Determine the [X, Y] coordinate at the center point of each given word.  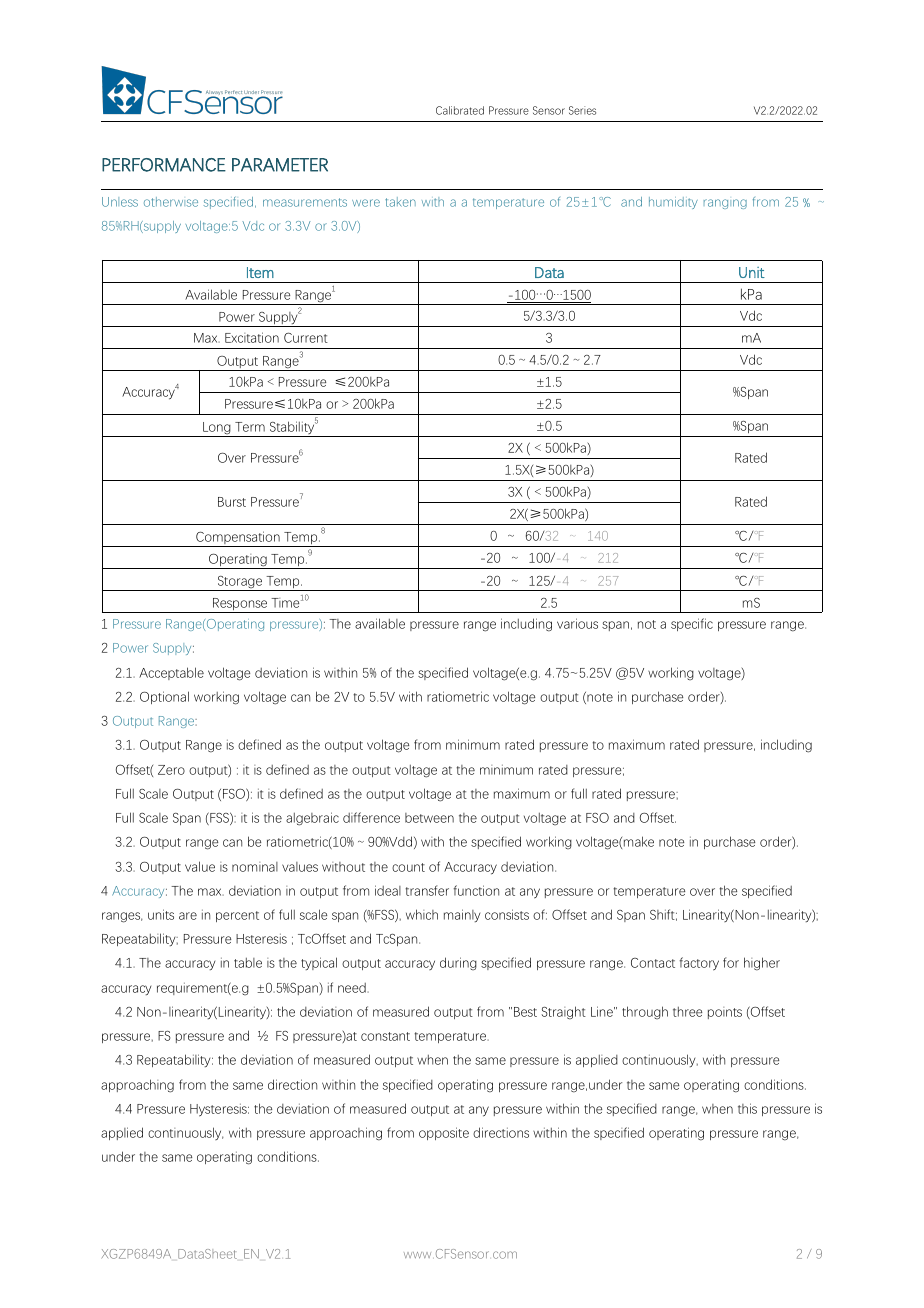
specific [692, 624]
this [747, 1108]
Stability [292, 428]
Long [217, 429]
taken [400, 202]
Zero [171, 770]
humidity [673, 203]
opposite [444, 1133]
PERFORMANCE [164, 165]
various [577, 623]
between [429, 818]
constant [385, 1036]
